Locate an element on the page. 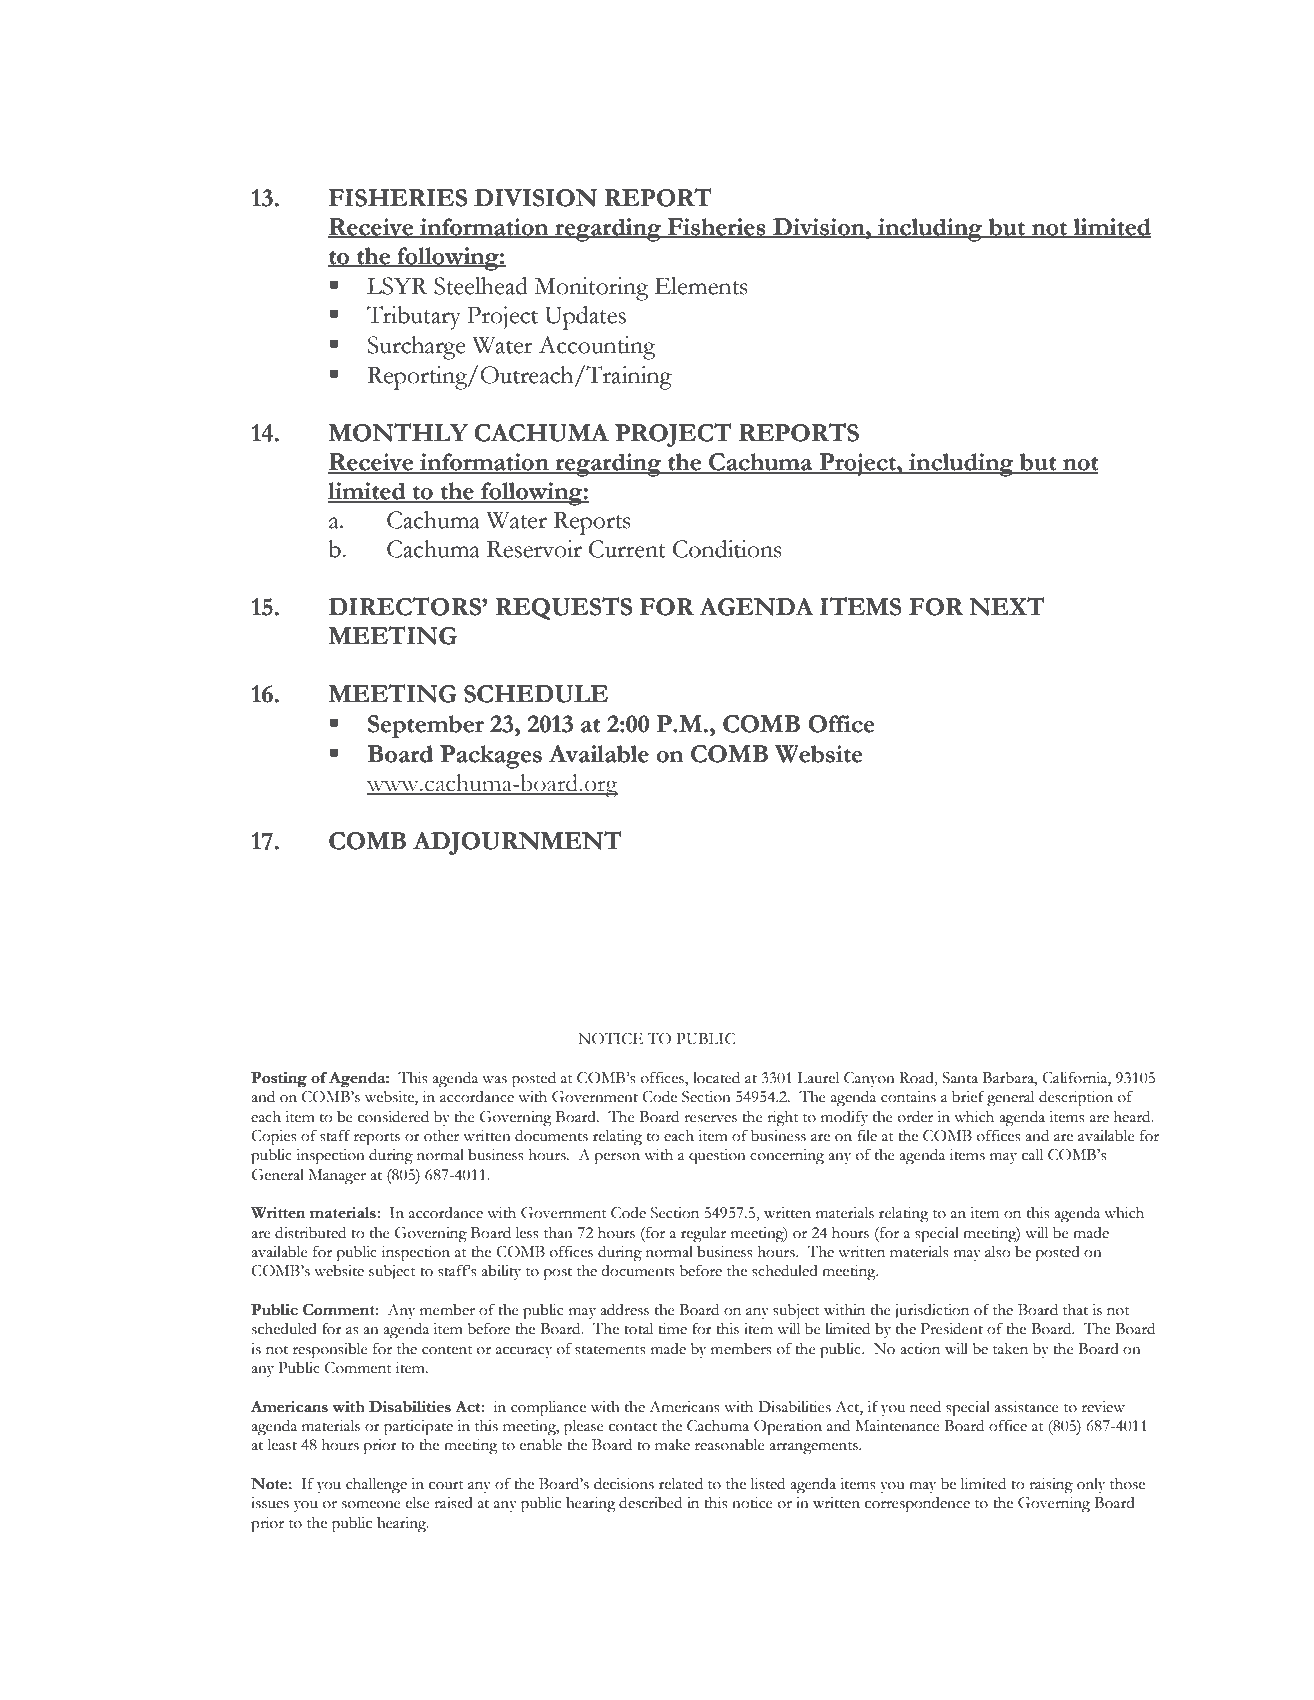 This image has width=1314, height=1700. challenge is located at coordinates (376, 1486).
